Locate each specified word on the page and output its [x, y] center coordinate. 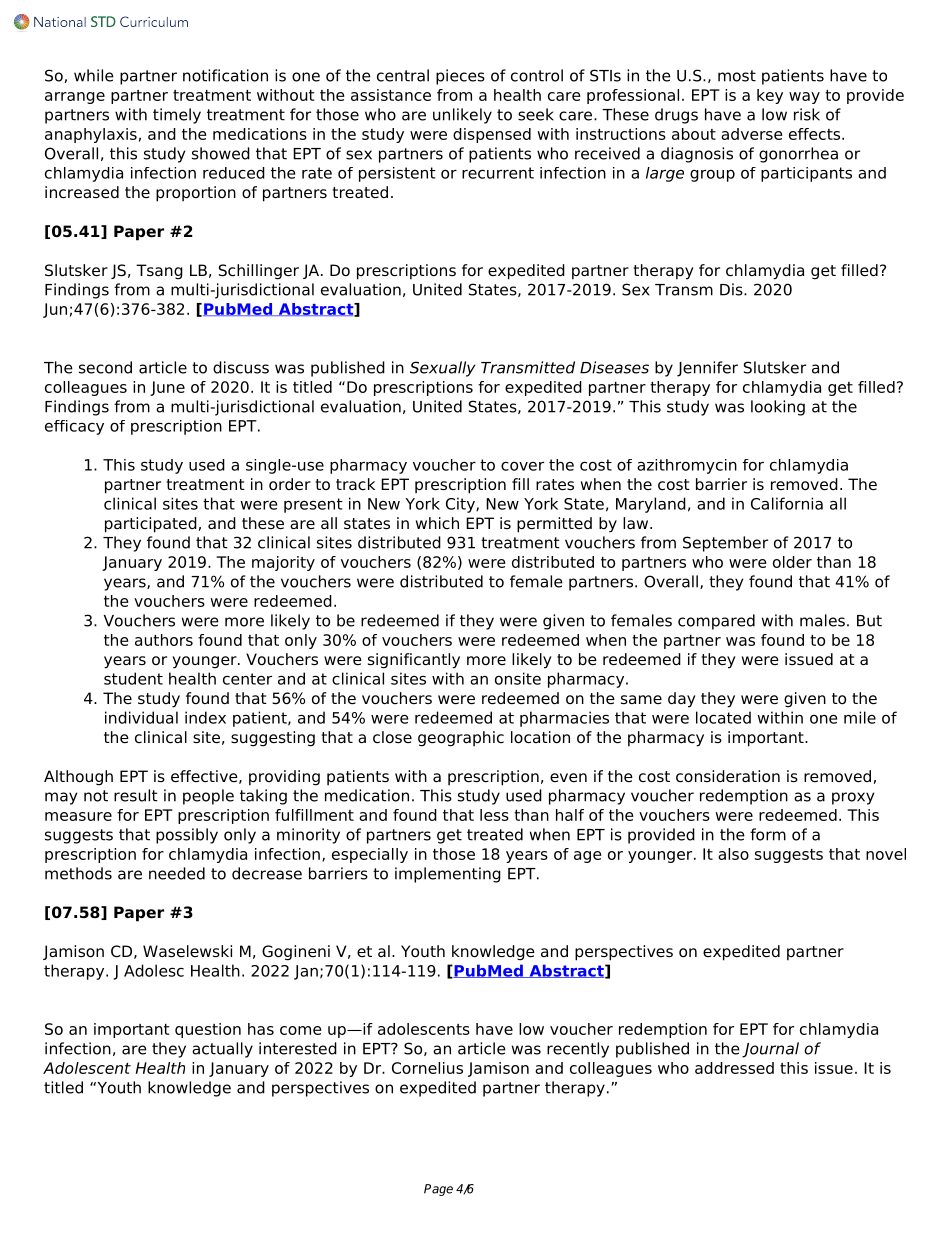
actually [222, 1050]
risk [807, 114]
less [494, 815]
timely [177, 116]
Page [438, 1190]
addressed [734, 1068]
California [787, 503]
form [768, 834]
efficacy [74, 427]
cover [522, 466]
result [136, 795]
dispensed [492, 135]
